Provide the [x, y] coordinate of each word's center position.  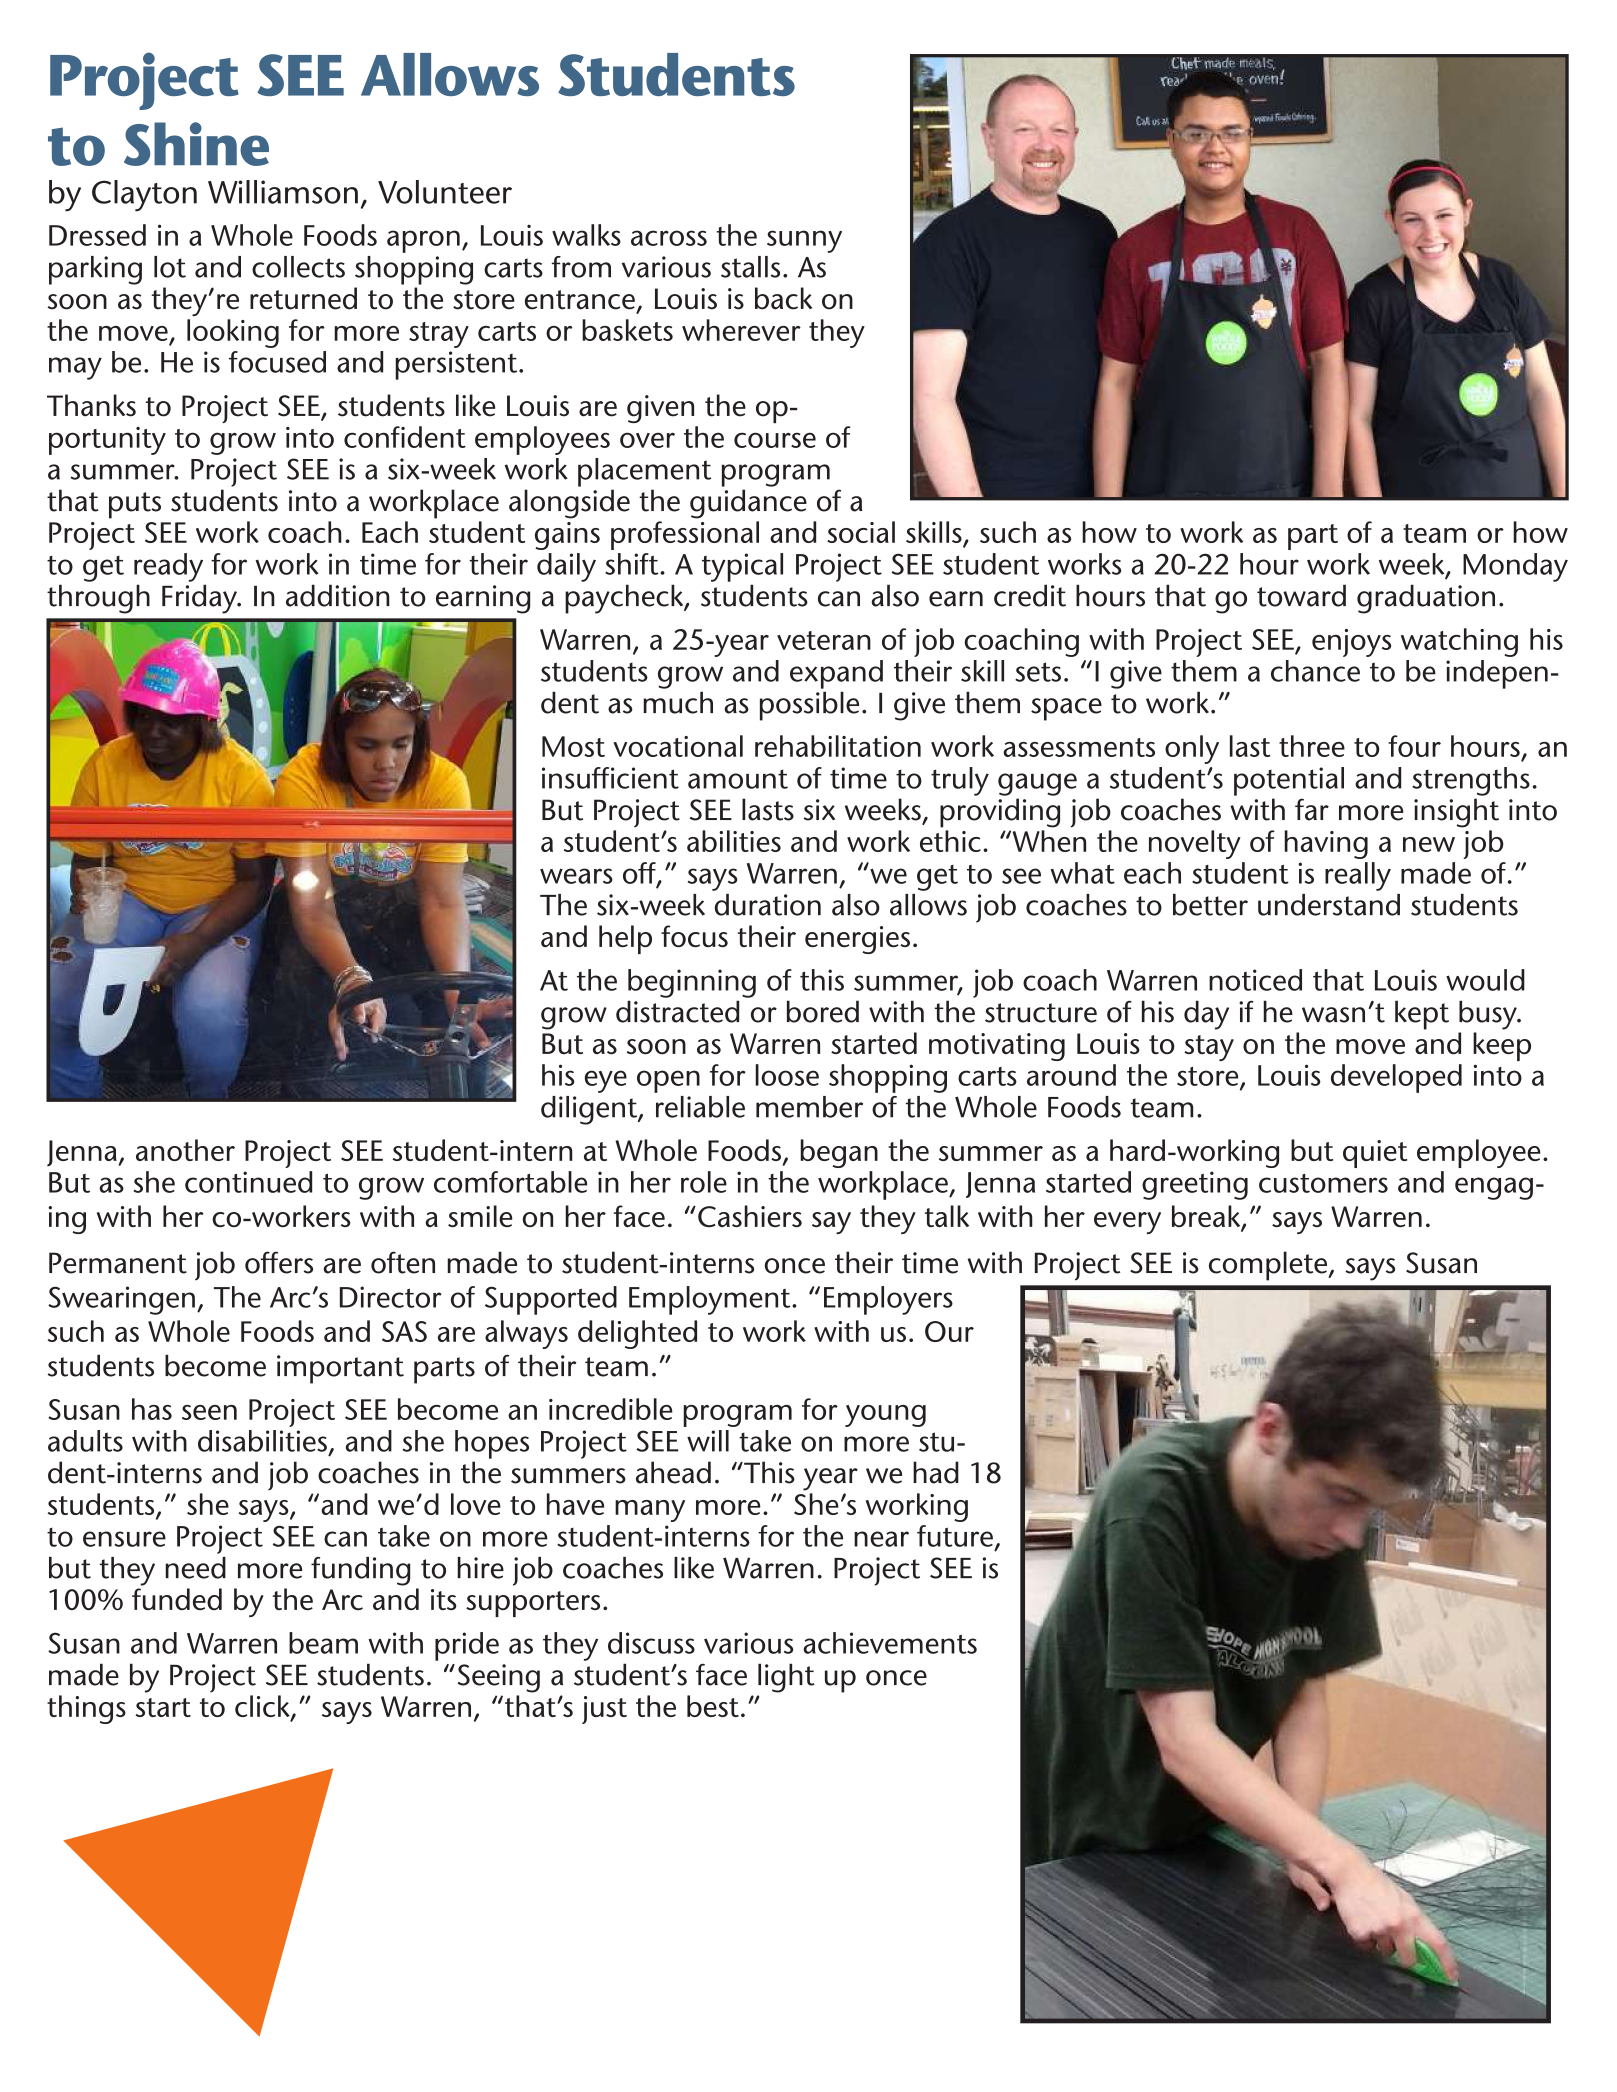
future [956, 1537]
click [263, 1707]
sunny [804, 241]
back [783, 298]
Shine [196, 144]
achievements [890, 1643]
